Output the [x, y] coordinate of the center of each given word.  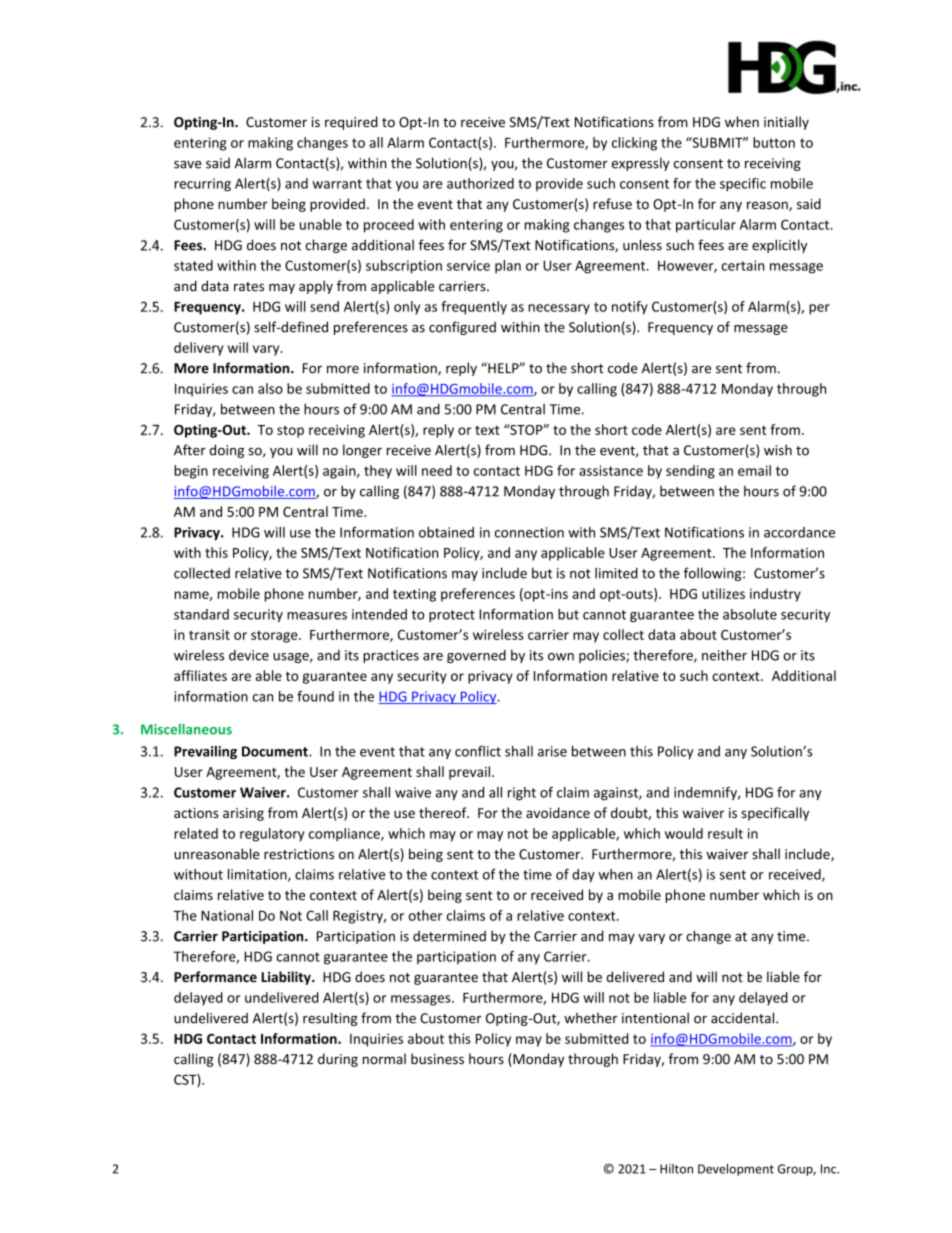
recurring [202, 185]
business [437, 1058]
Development [736, 1170]
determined [449, 936]
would [684, 833]
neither [724, 655]
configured [462, 328]
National [227, 915]
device [249, 655]
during [338, 1060]
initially [786, 123]
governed [476, 656]
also [270, 388]
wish [778, 450]
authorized [480, 183]
